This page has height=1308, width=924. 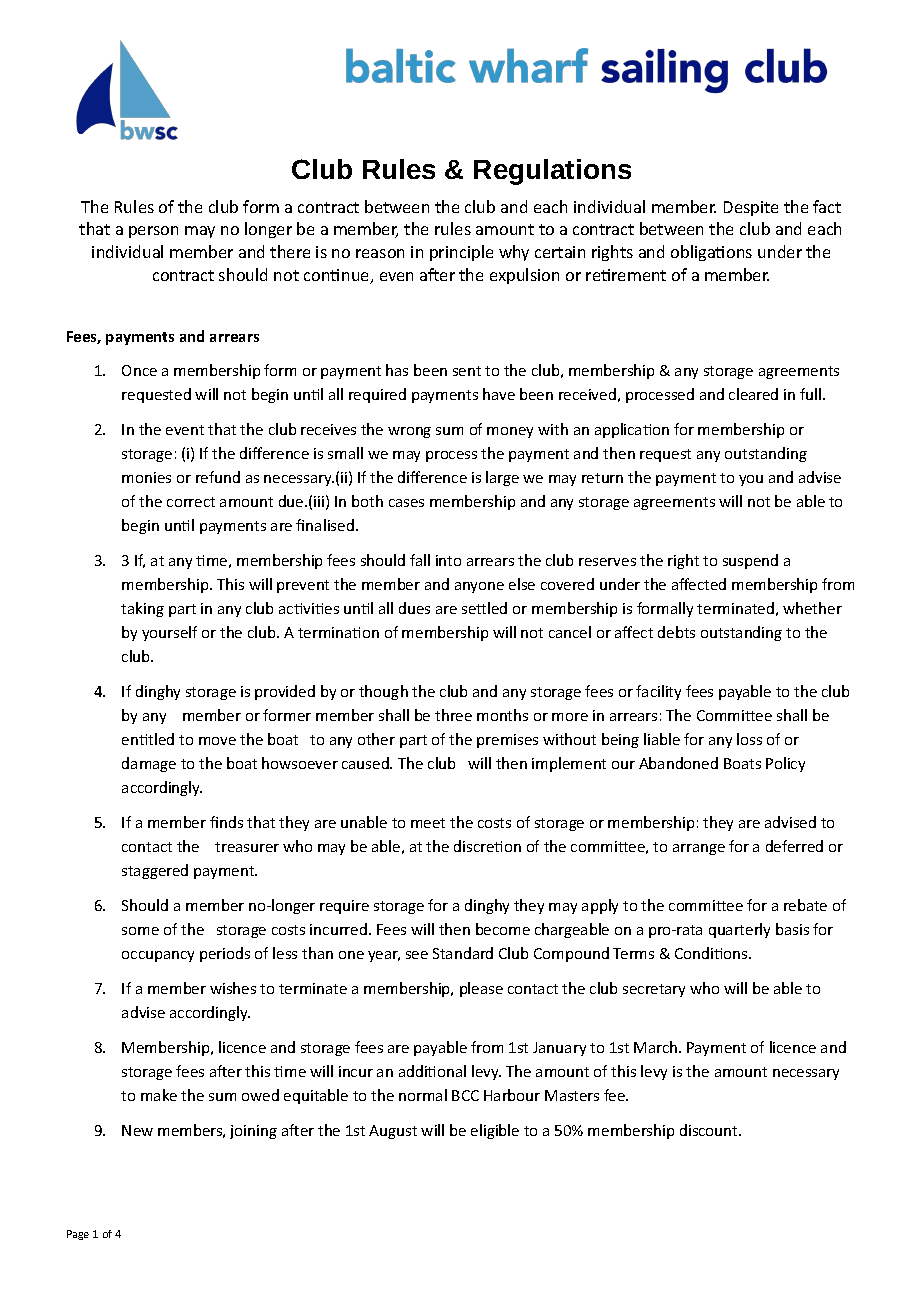 What do you see at coordinates (710, 1130) in the page?
I see `discount` at bounding box center [710, 1130].
